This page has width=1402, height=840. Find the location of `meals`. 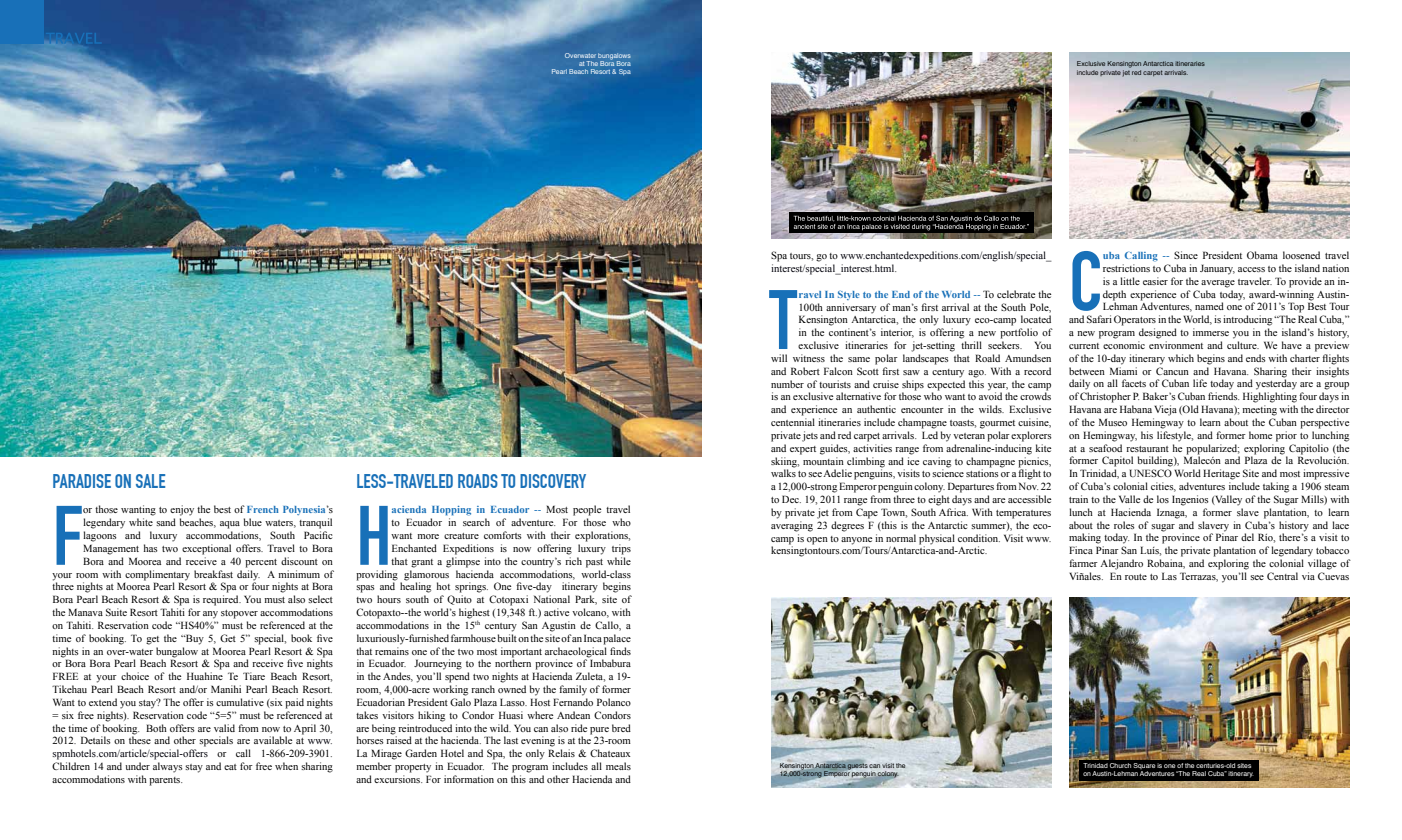

meals is located at coordinates (618, 766).
